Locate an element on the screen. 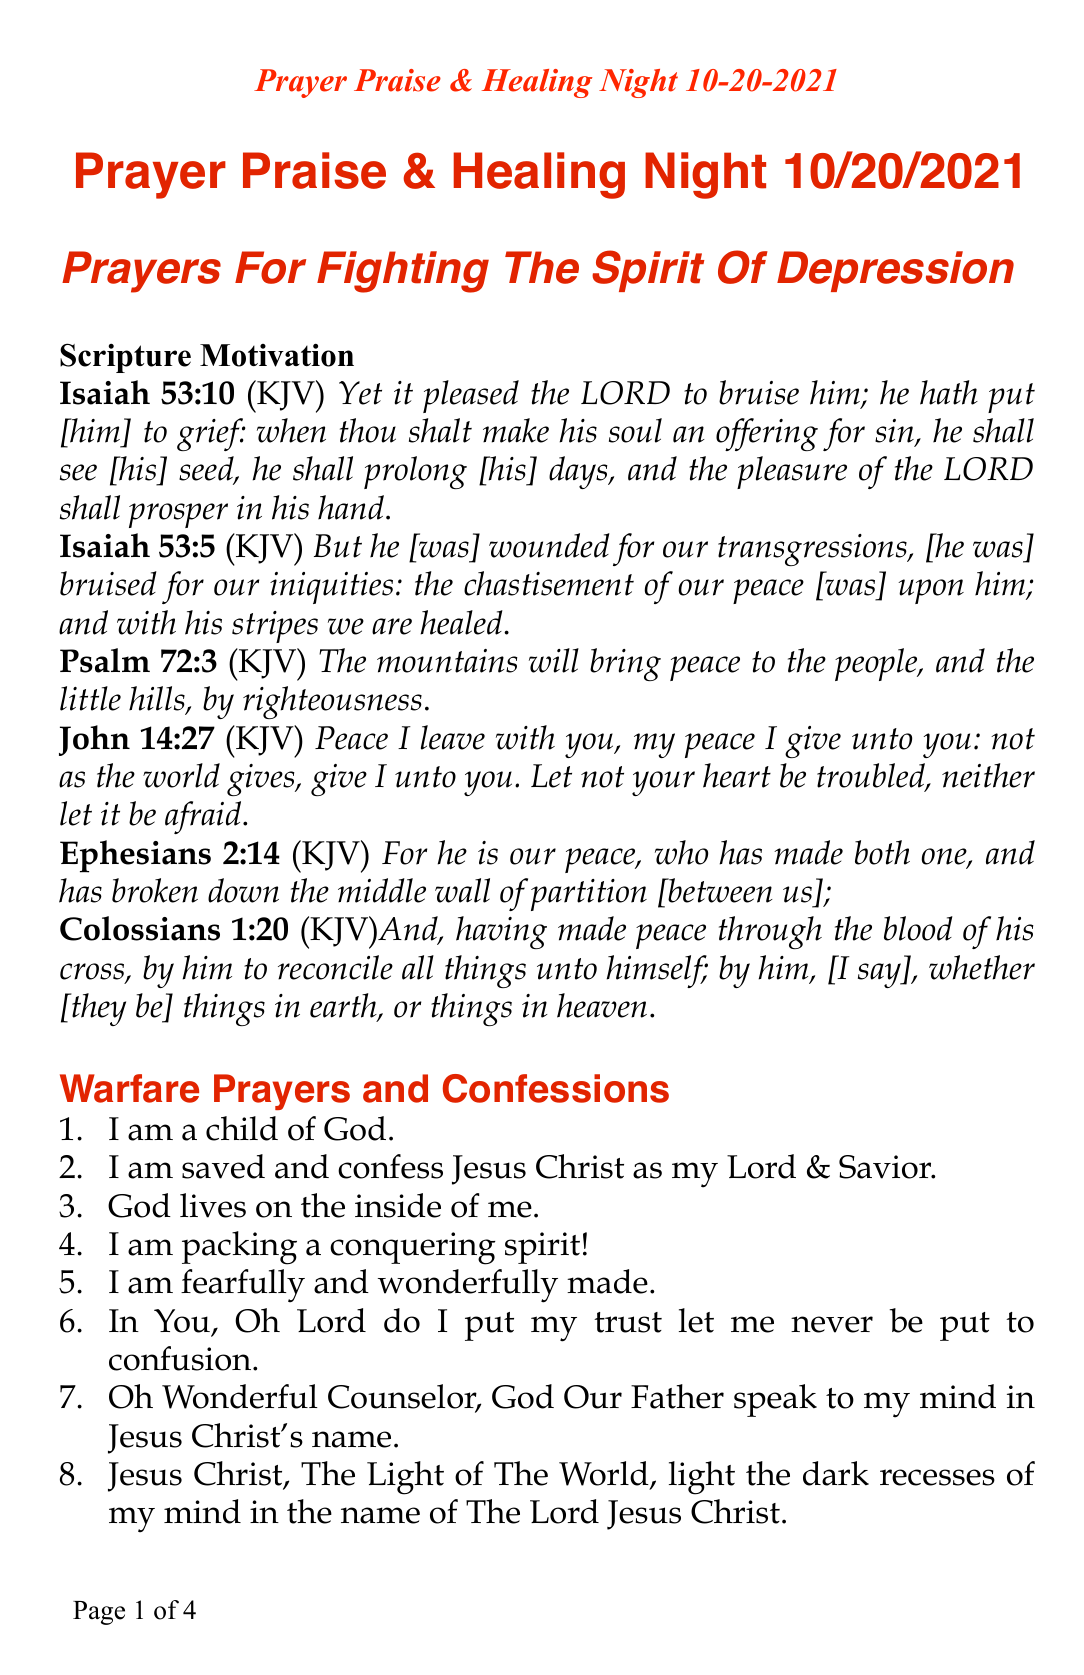 This screenshot has width=1084, height=1675. pleased is located at coordinates (471, 396).
